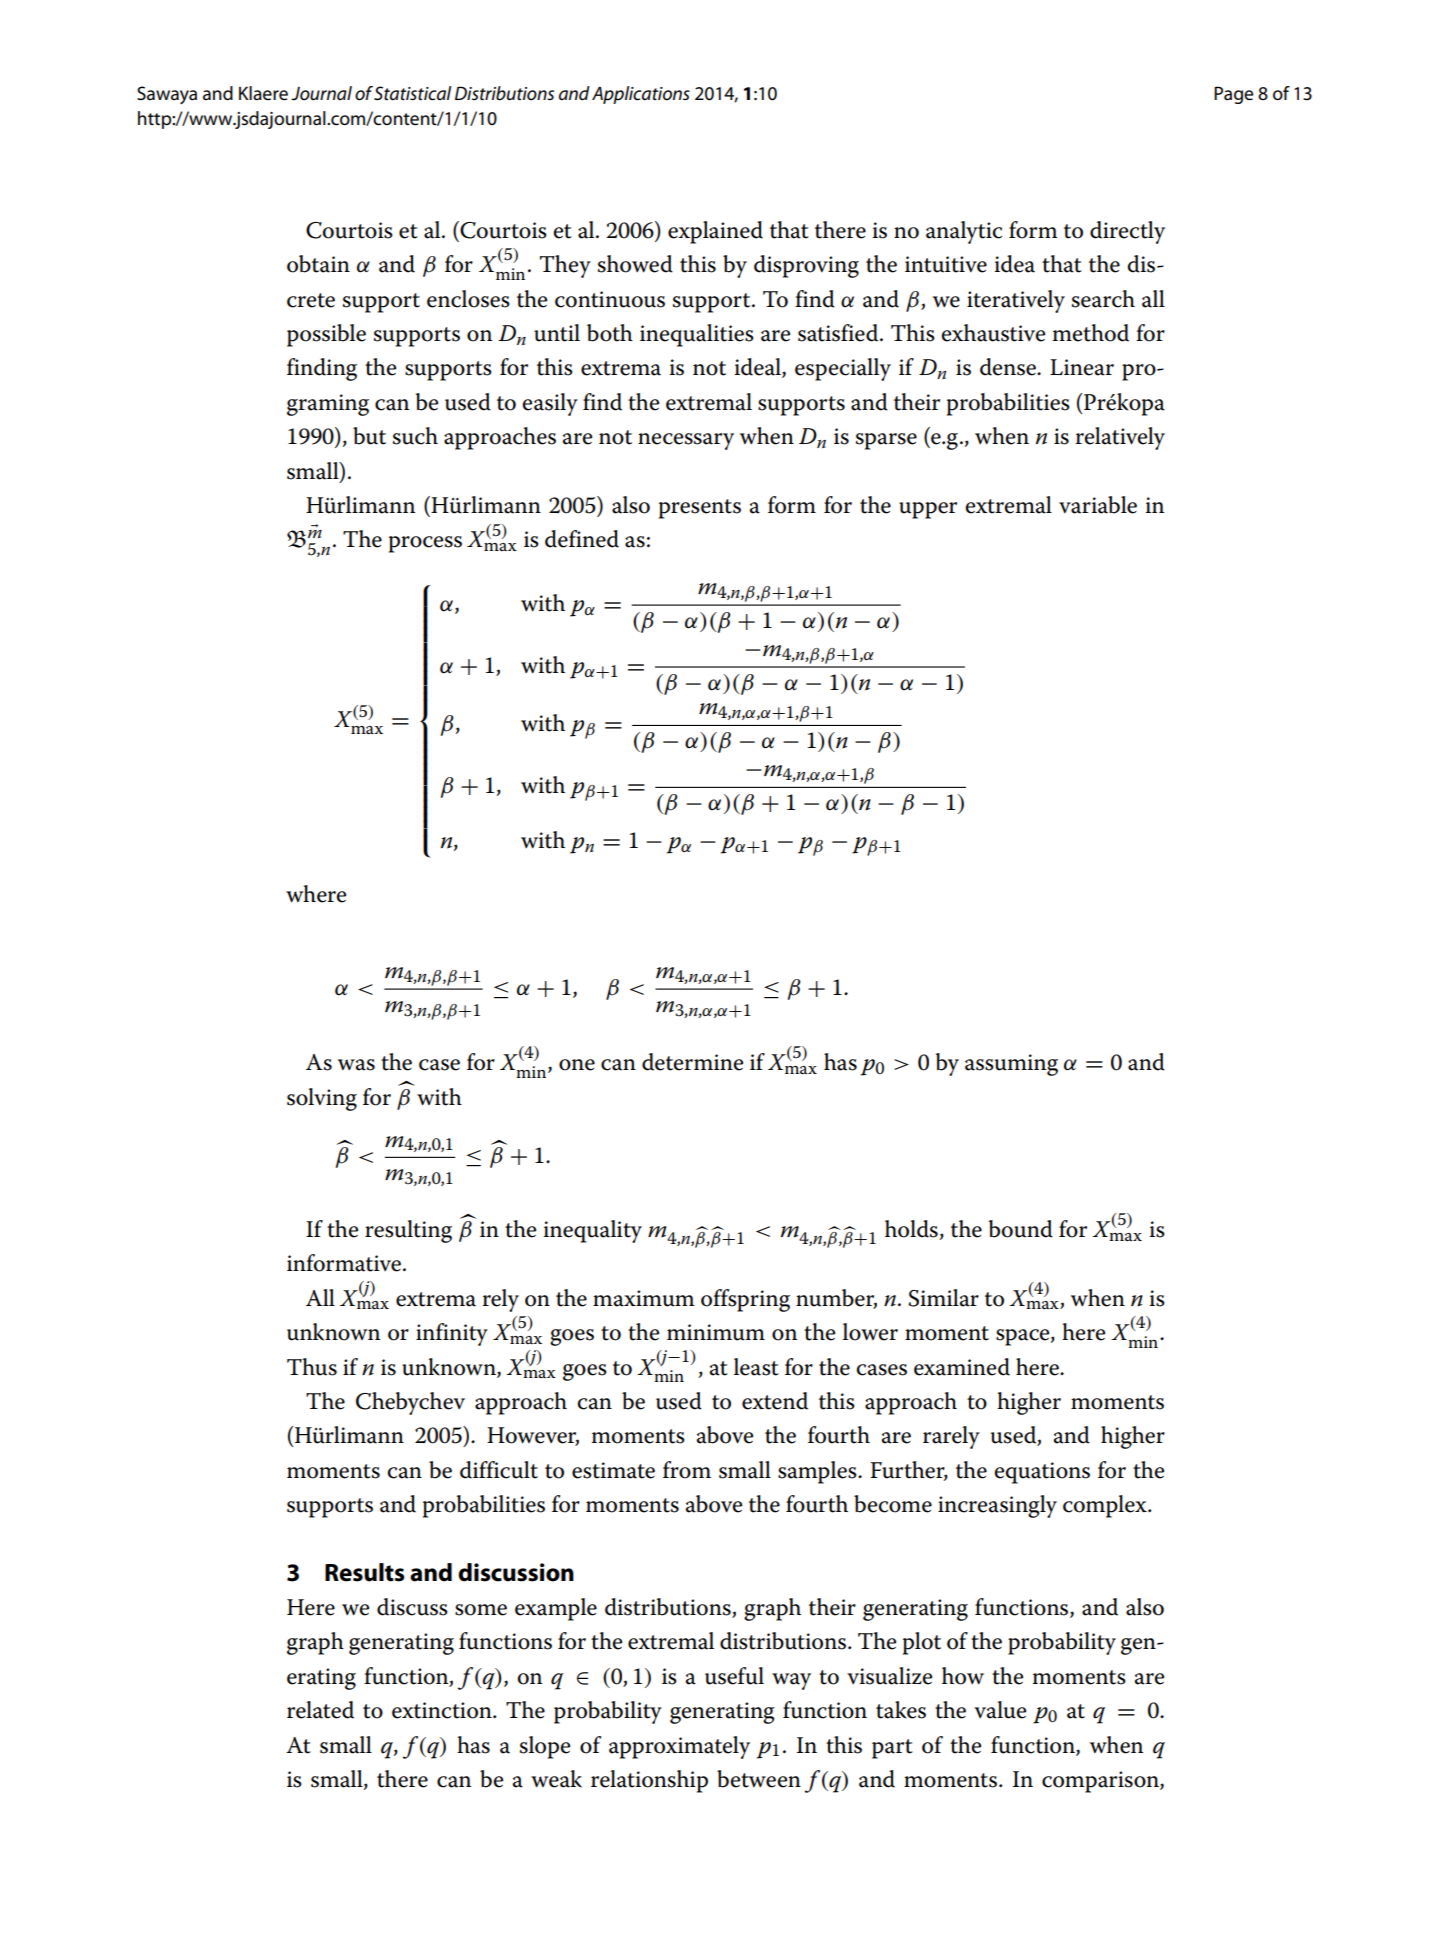 The height and width of the page is (1938, 1452). I want to click on assuming, so click(1011, 1065).
